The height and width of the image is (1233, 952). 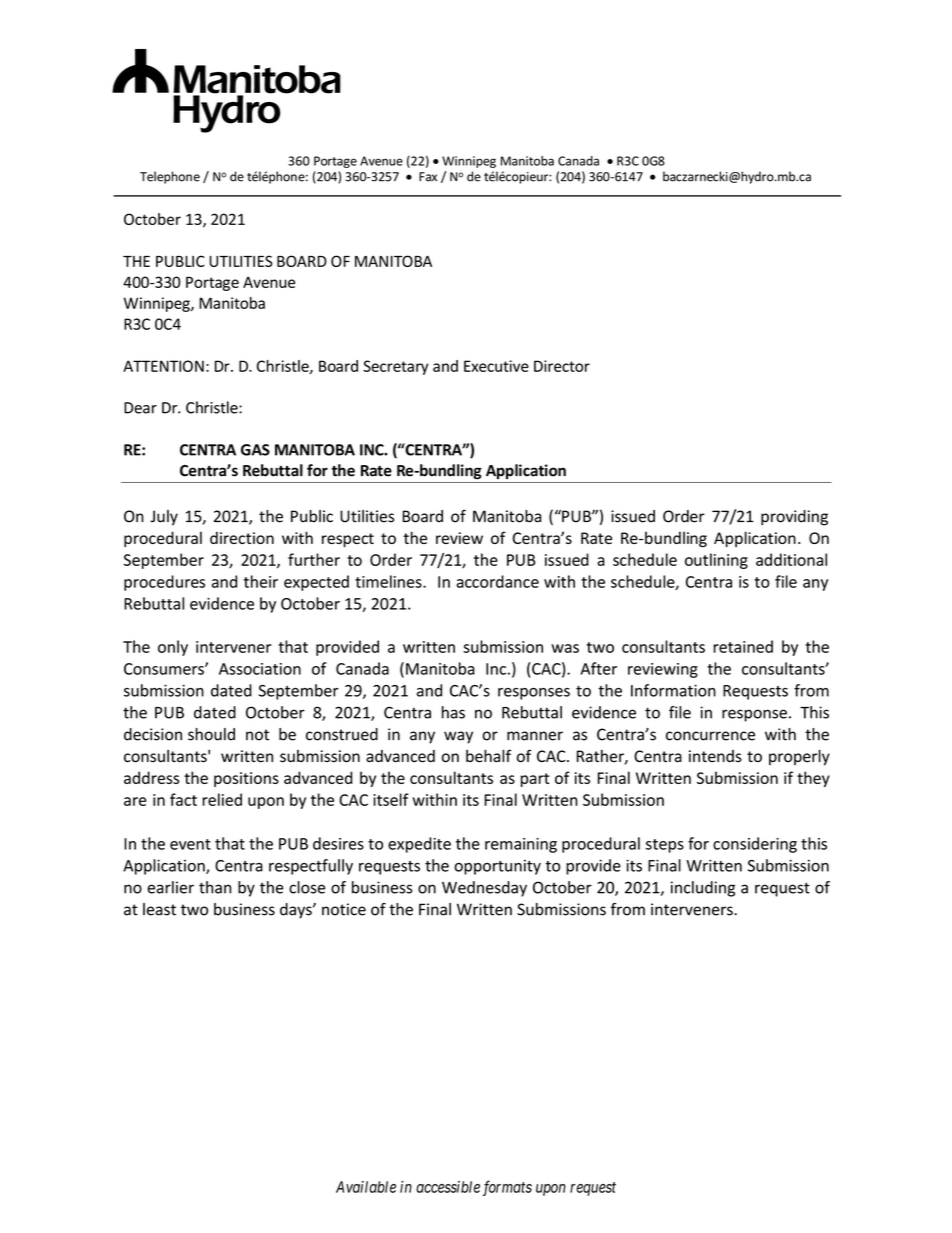 What do you see at coordinates (507, 1188) in the image?
I see `formats` at bounding box center [507, 1188].
